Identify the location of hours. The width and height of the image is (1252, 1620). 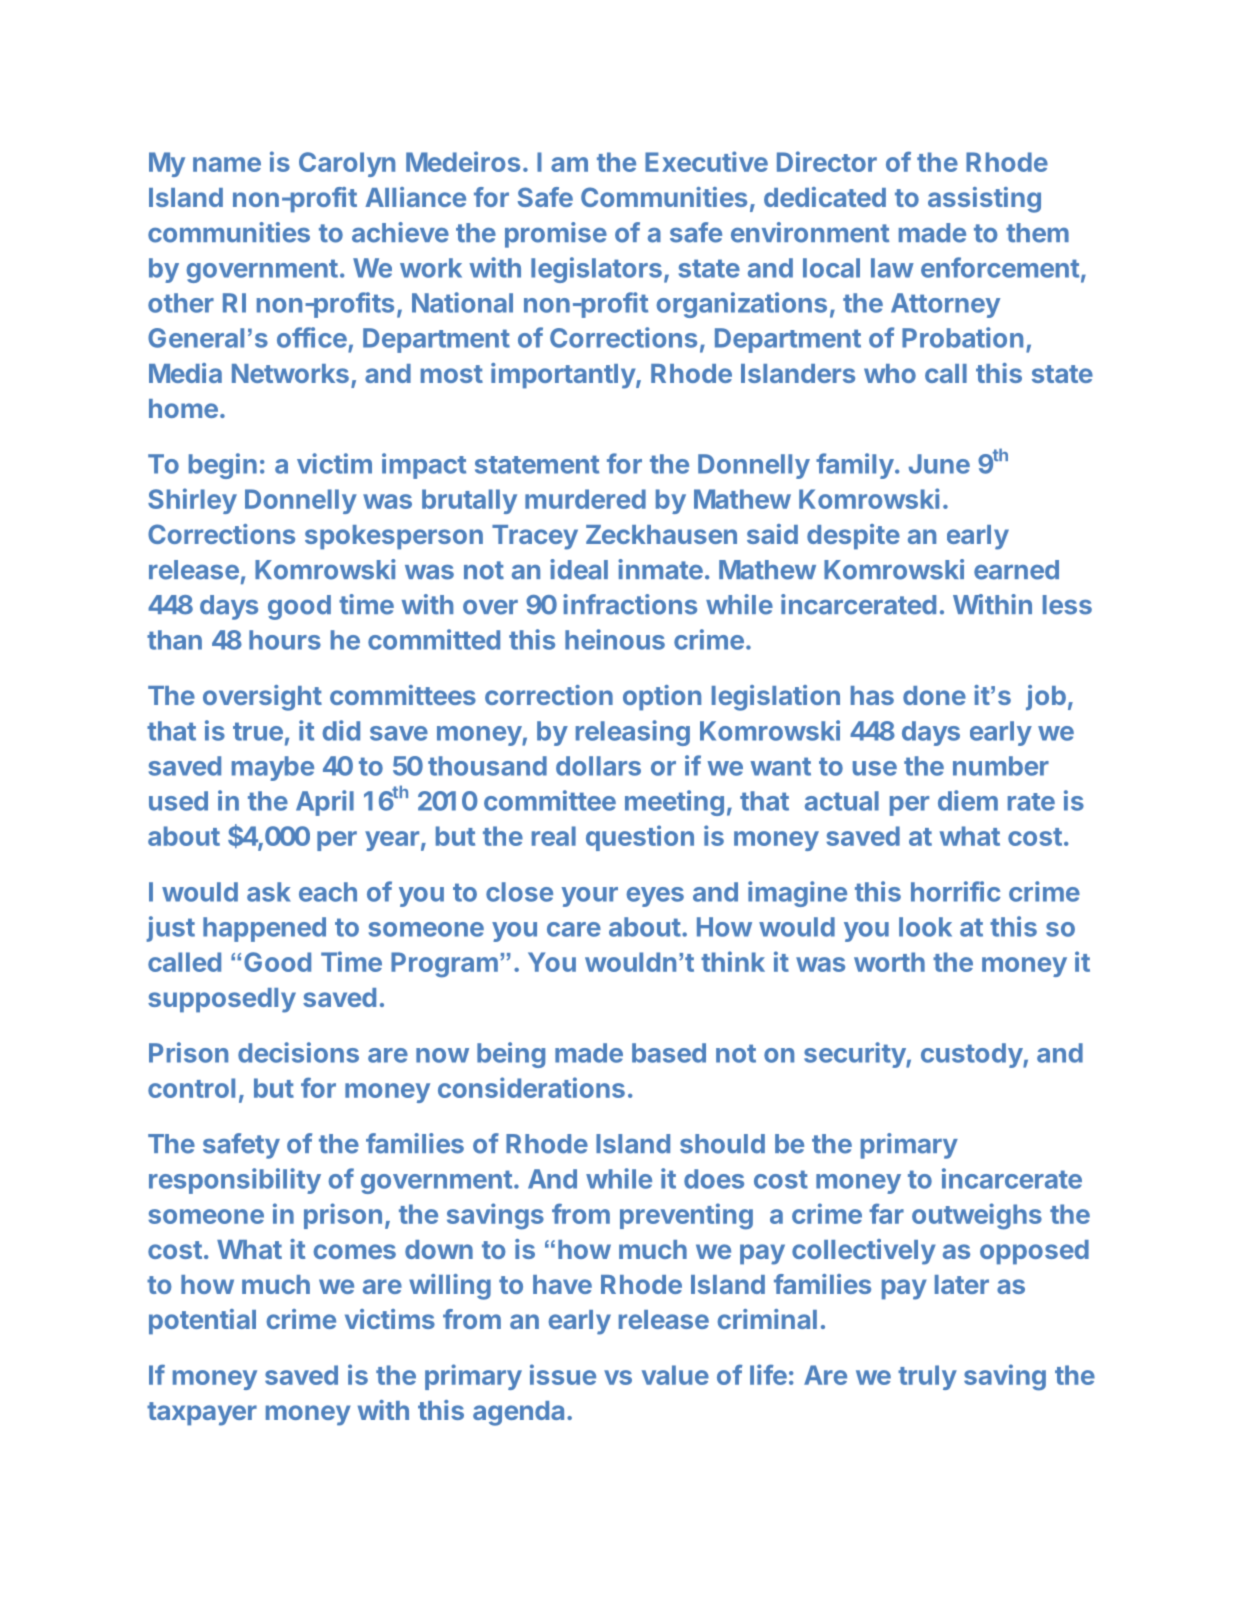
(285, 640).
